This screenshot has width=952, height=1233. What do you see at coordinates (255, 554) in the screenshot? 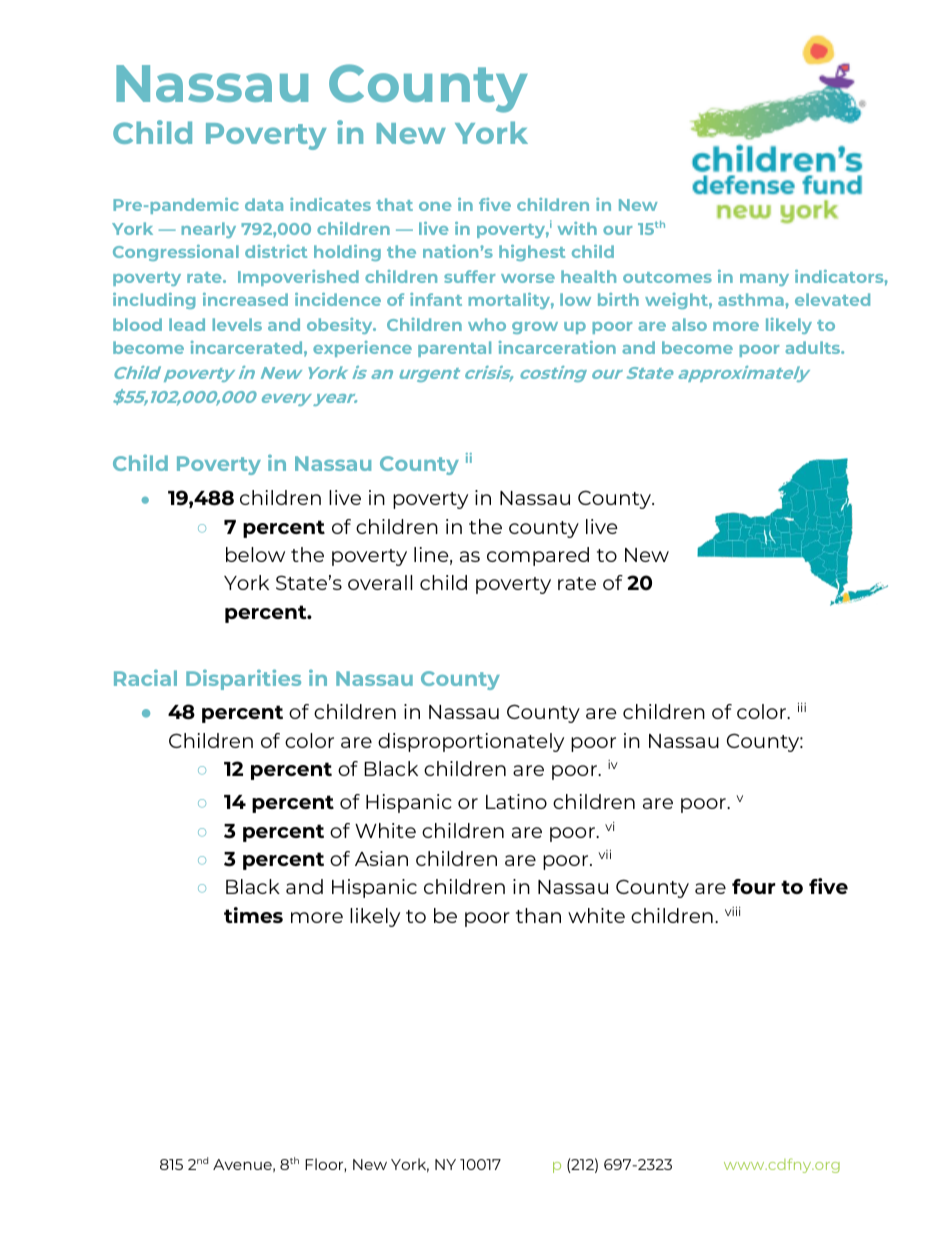
I see `below` at bounding box center [255, 554].
